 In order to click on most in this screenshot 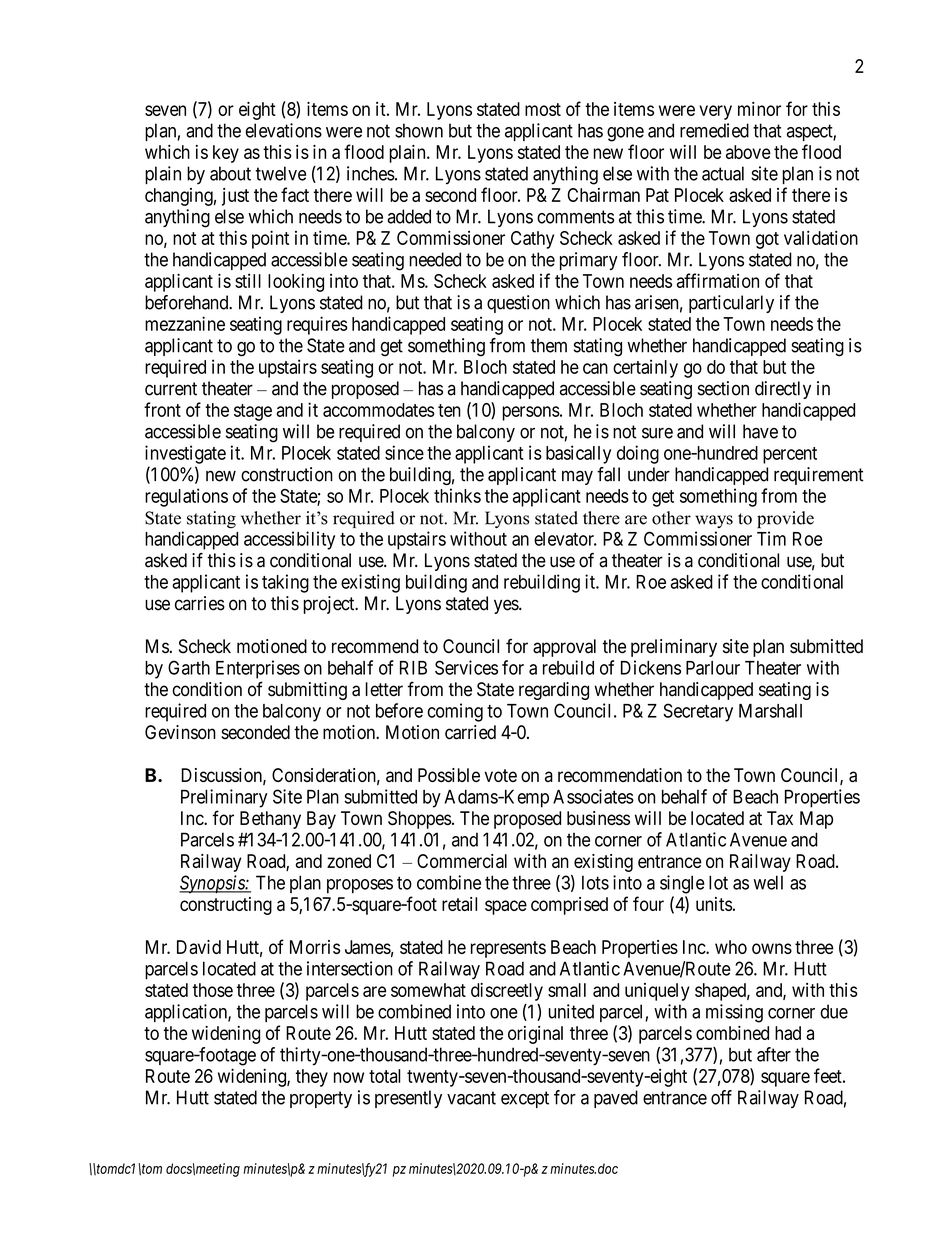, I will do `click(543, 109)`.
